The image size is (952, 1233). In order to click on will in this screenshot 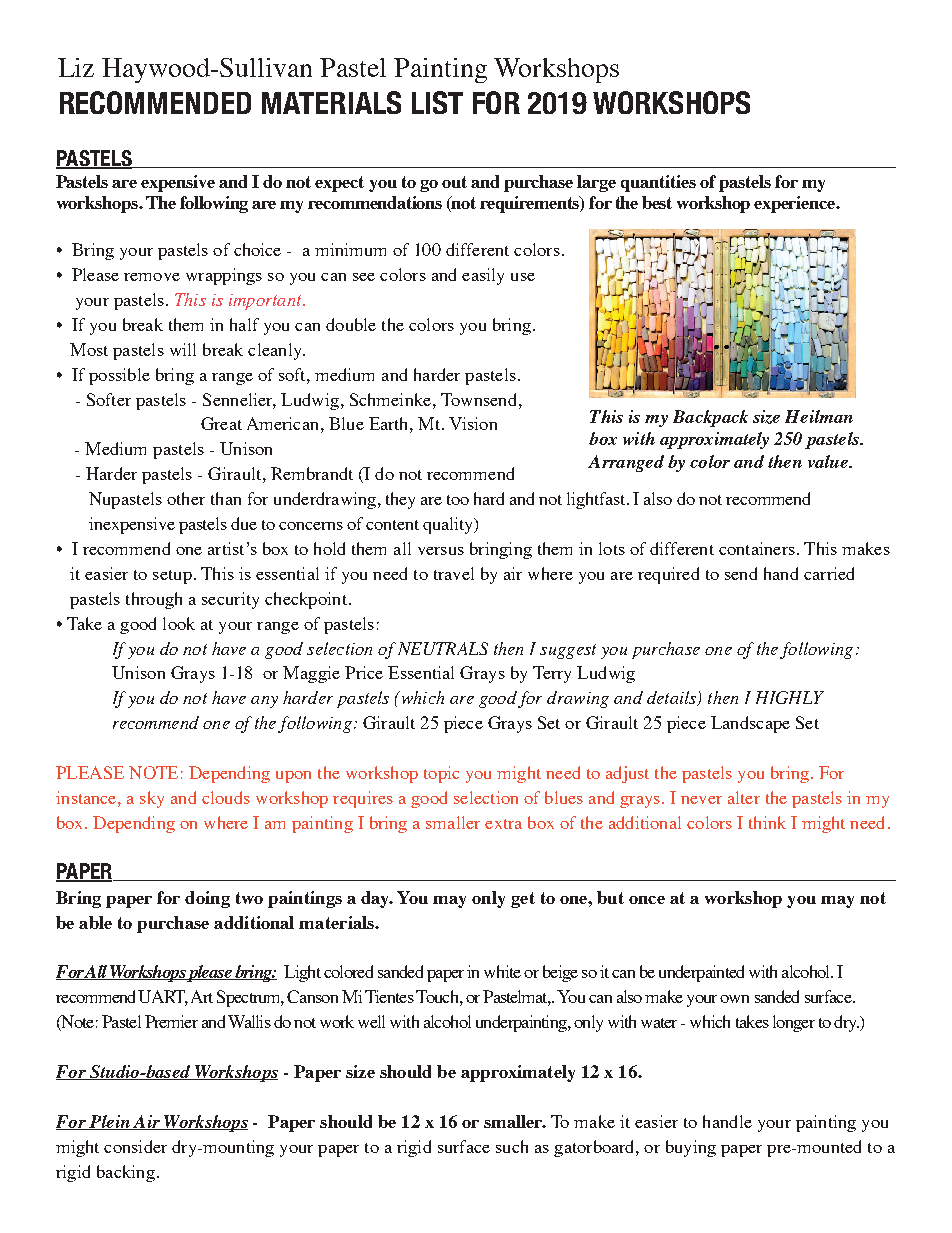, I will do `click(183, 349)`.
